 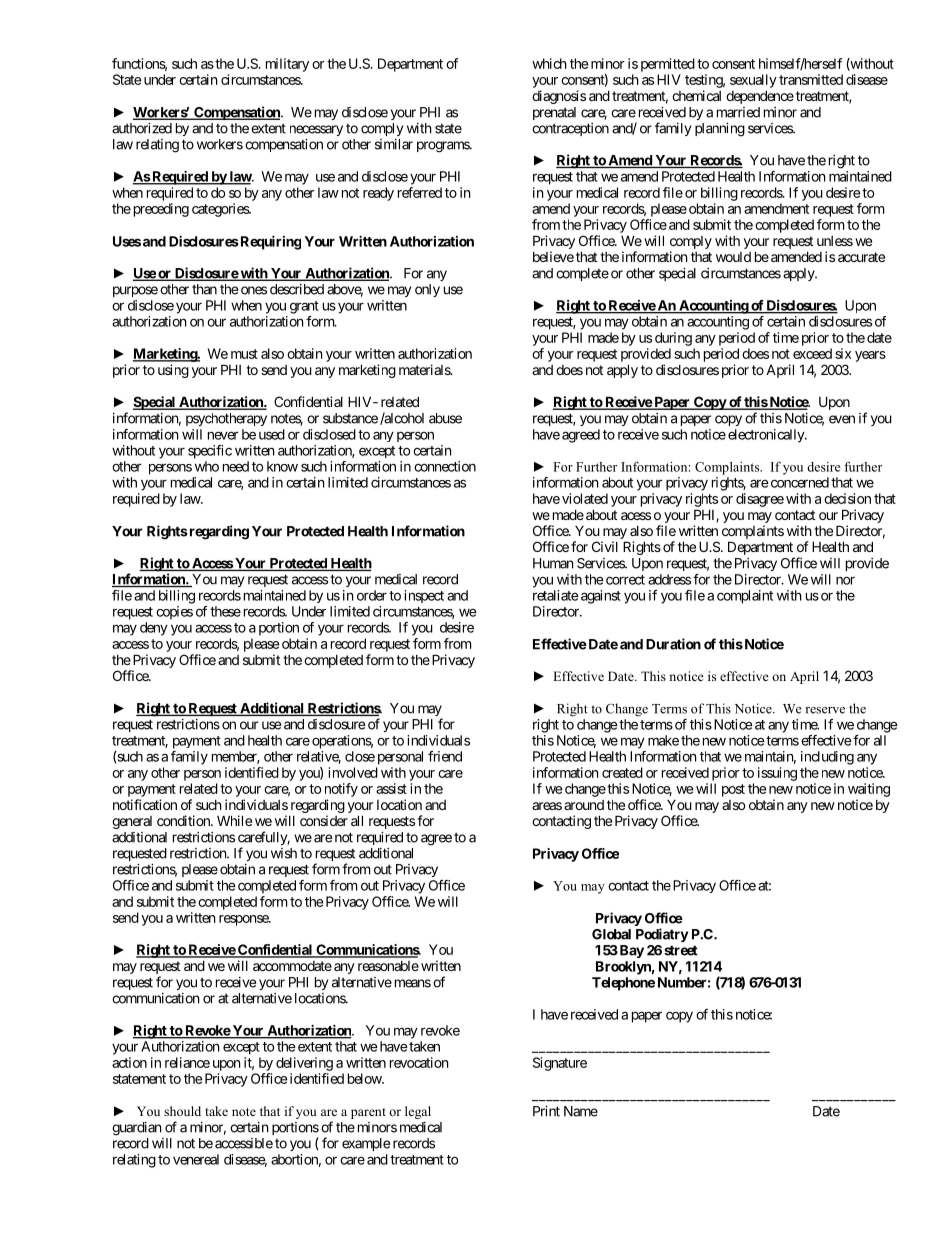 I want to click on diagnosis, so click(x=559, y=97).
